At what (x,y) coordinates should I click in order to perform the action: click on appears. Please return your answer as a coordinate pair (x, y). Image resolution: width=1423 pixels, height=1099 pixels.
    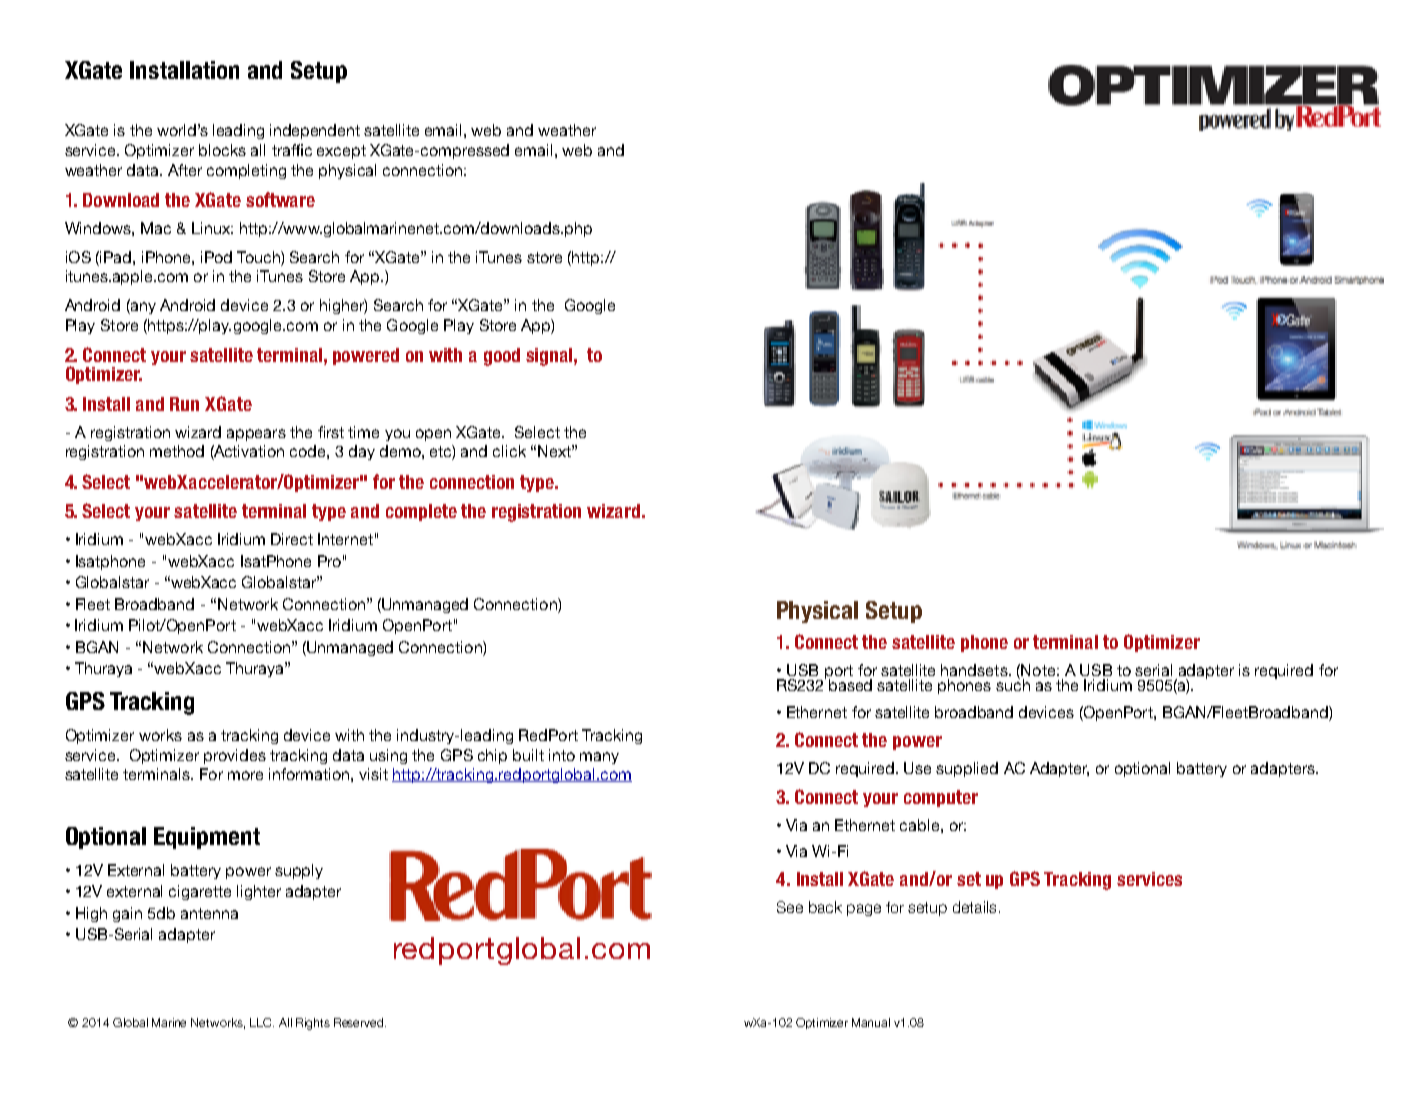
    Looking at the image, I should click on (256, 435).
